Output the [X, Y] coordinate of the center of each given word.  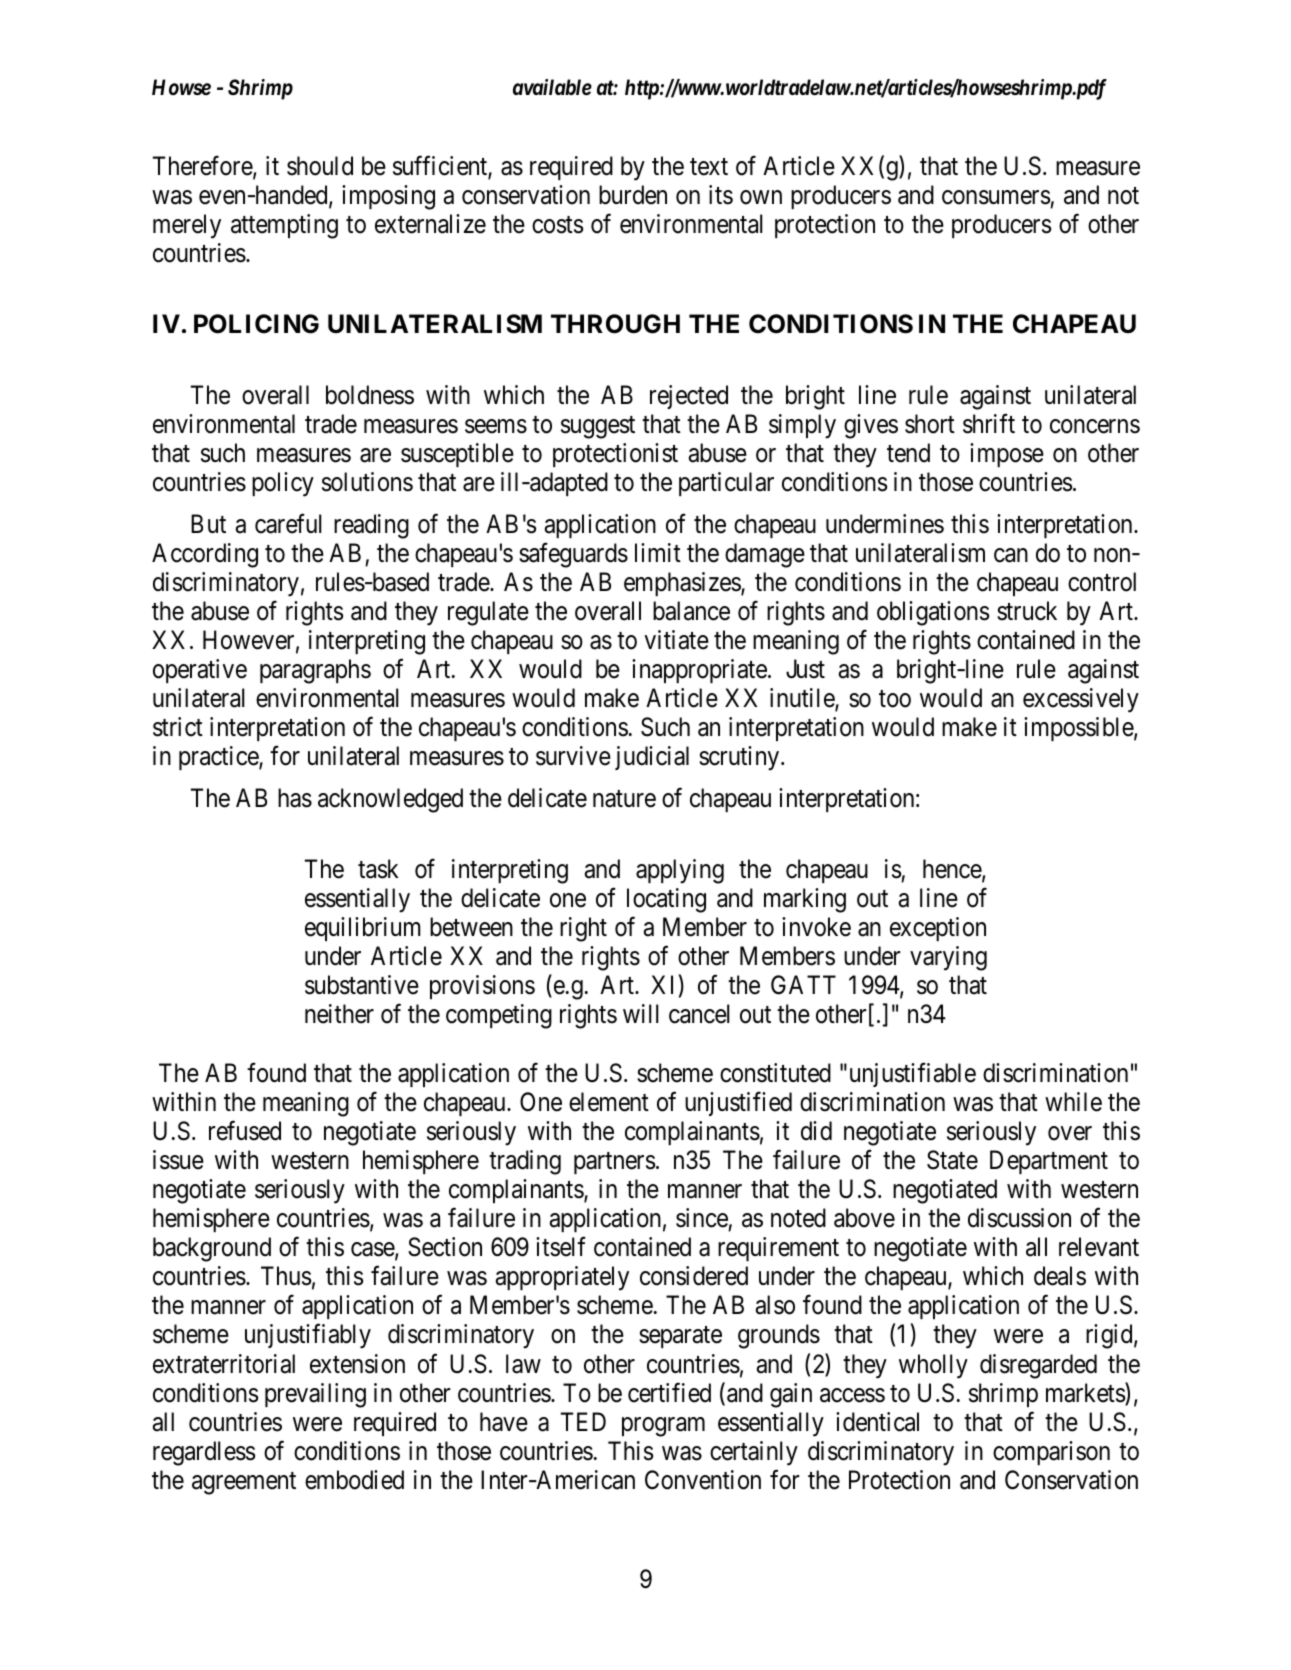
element [609, 1102]
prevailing [315, 1395]
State [952, 1160]
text [709, 167]
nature [624, 799]
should [320, 166]
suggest [598, 427]
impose [1007, 455]
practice [219, 758]
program [663, 1427]
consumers [996, 197]
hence [953, 870]
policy [283, 484]
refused [245, 1131]
